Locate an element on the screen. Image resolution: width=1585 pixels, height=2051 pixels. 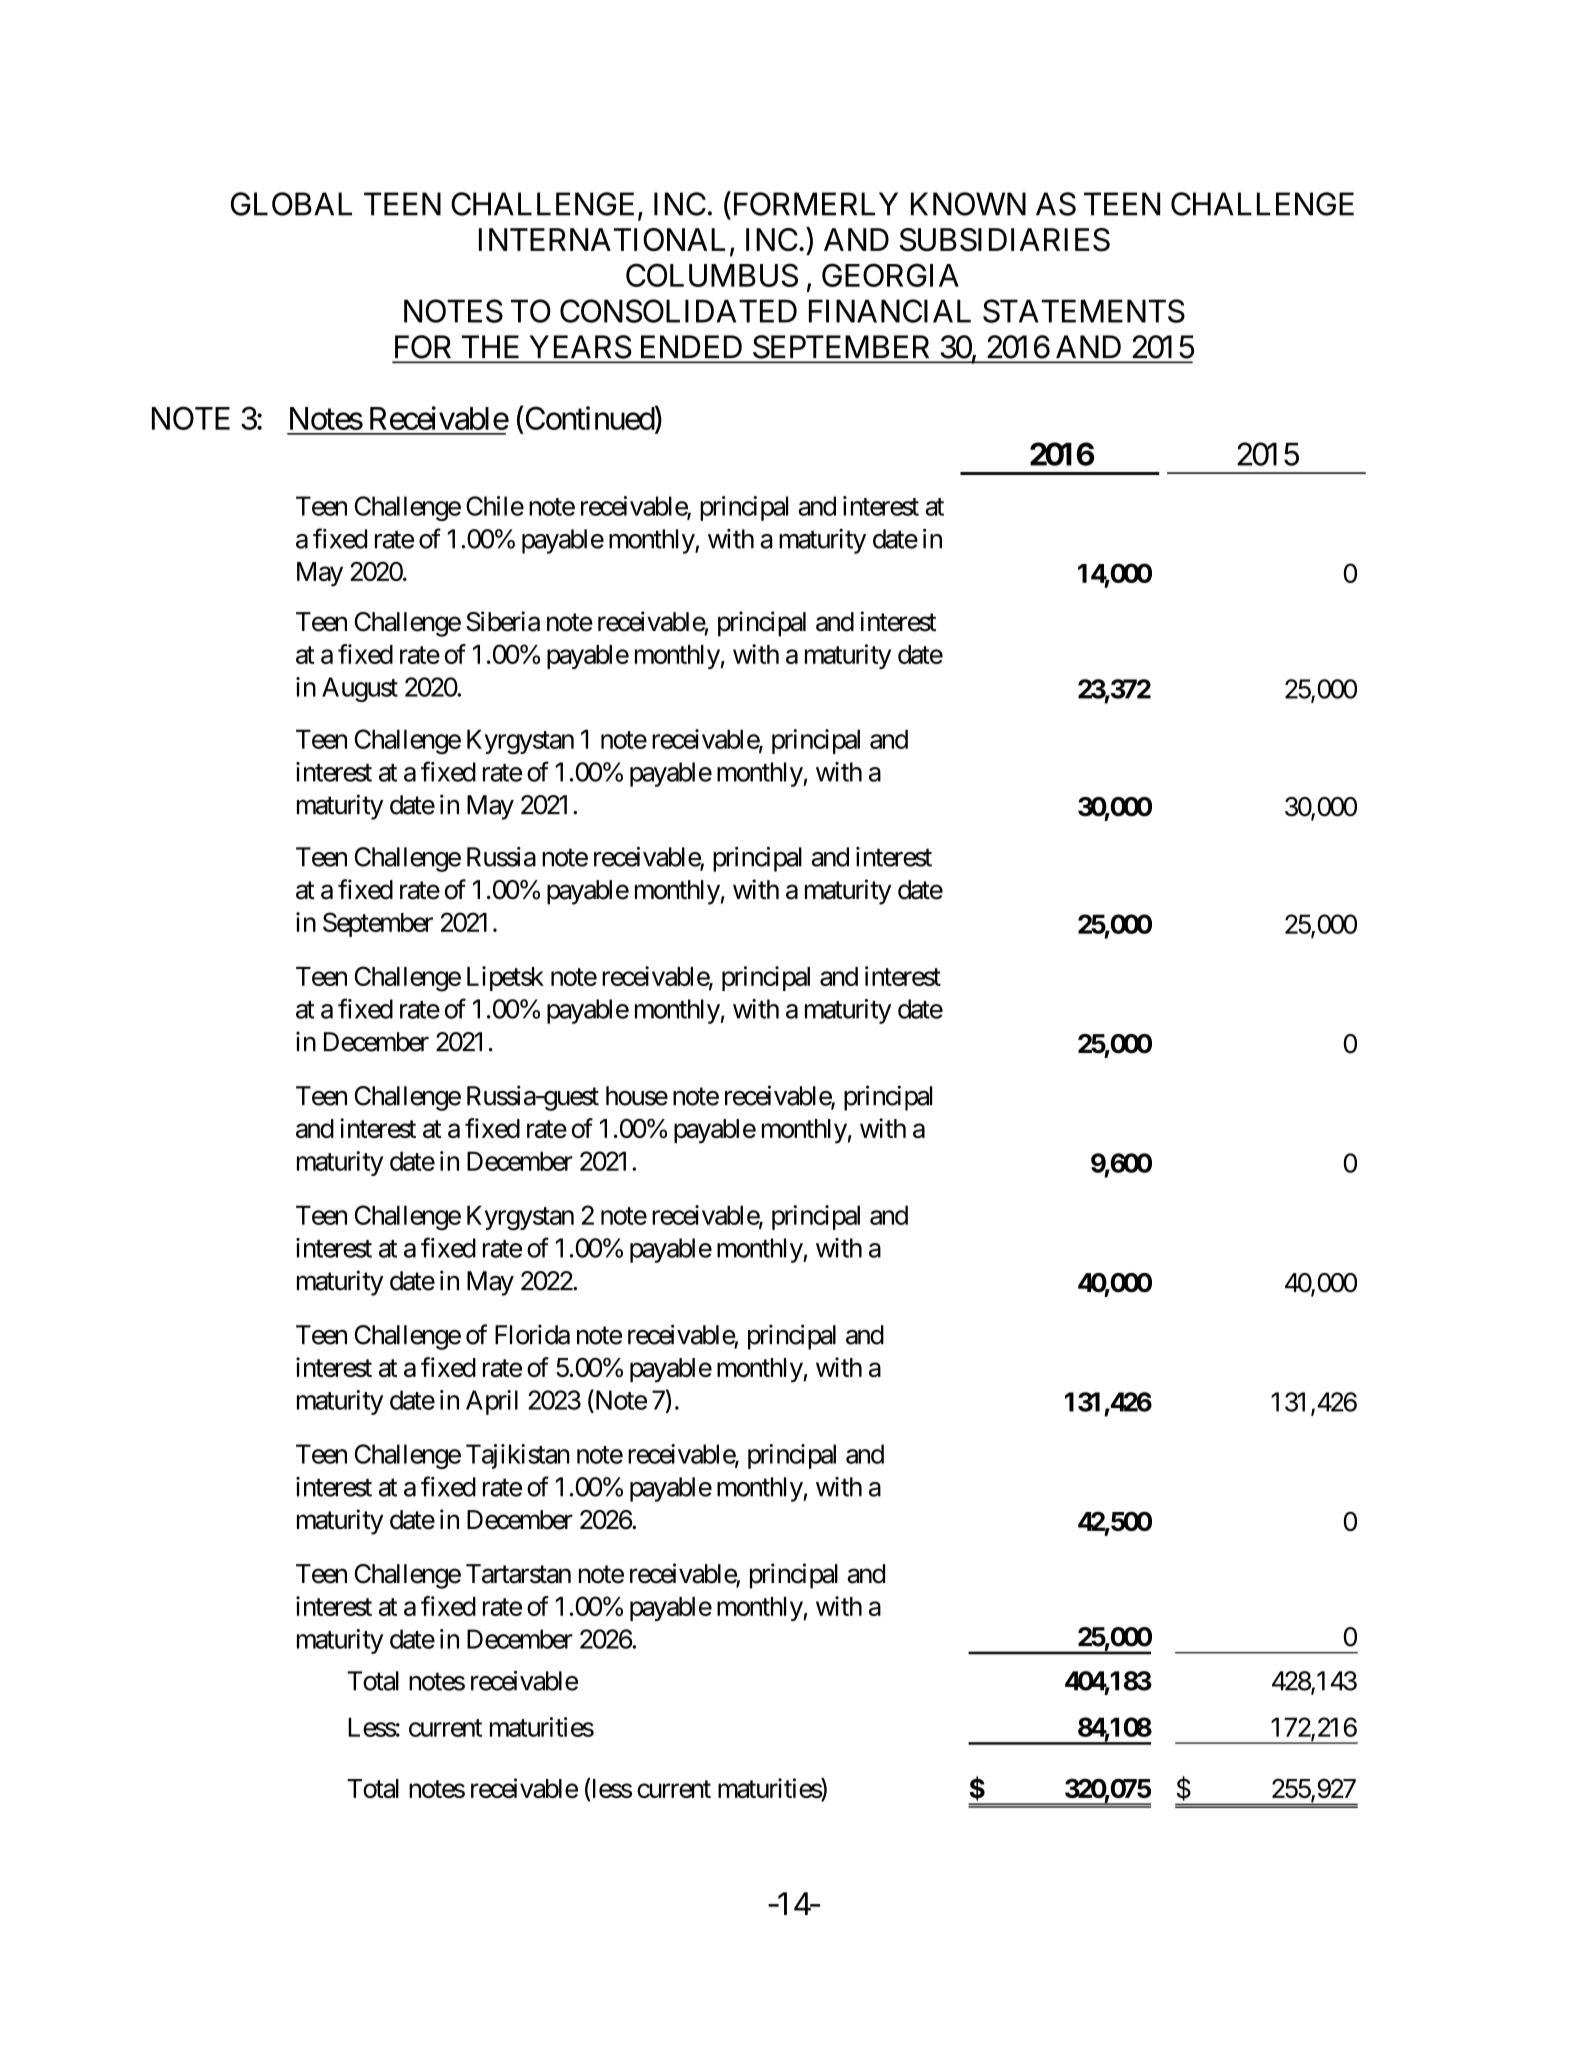
GEORGIA is located at coordinates (890, 275).
